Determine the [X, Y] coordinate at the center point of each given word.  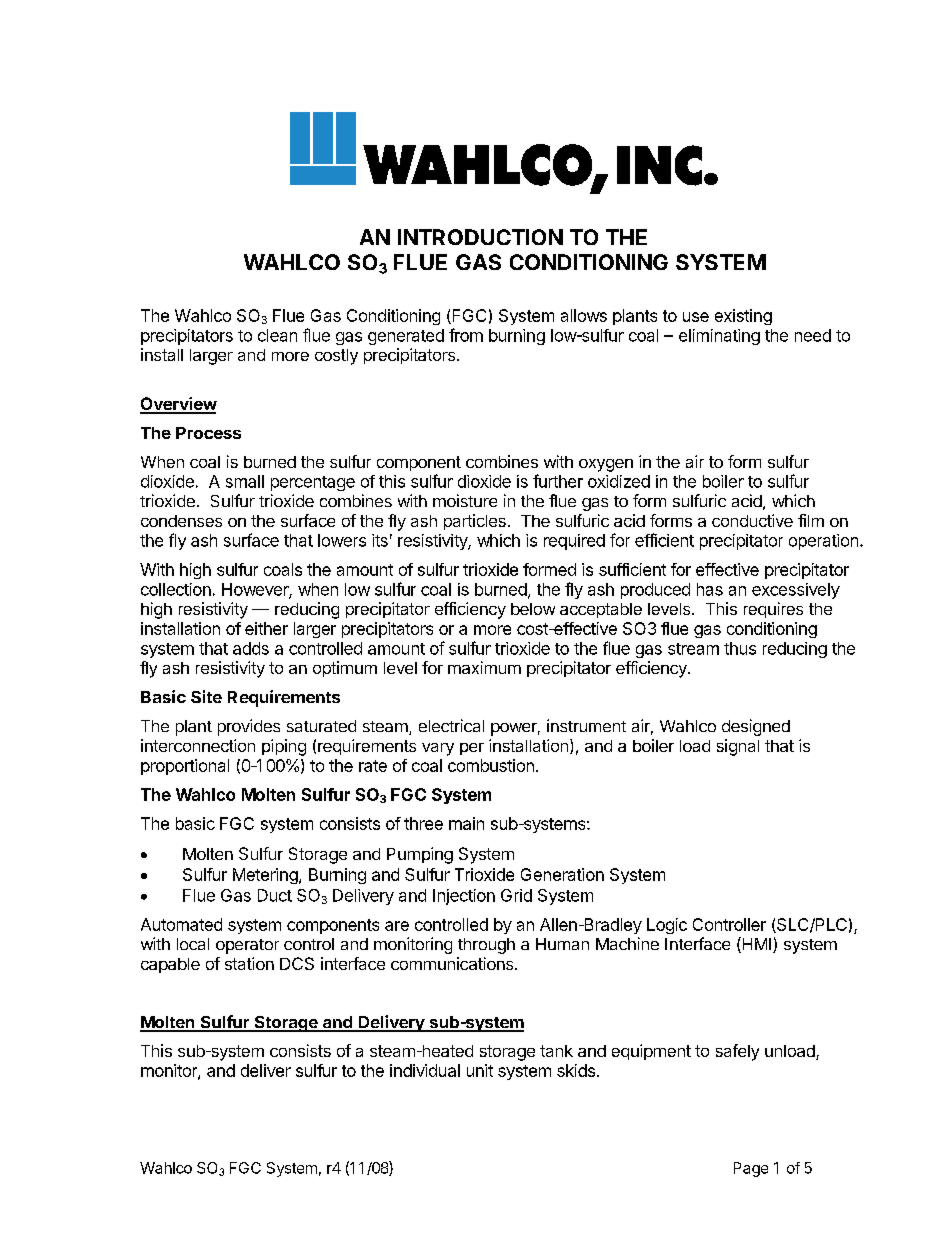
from [466, 335]
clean [277, 335]
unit [480, 1070]
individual [425, 1070]
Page [751, 1169]
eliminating [719, 337]
